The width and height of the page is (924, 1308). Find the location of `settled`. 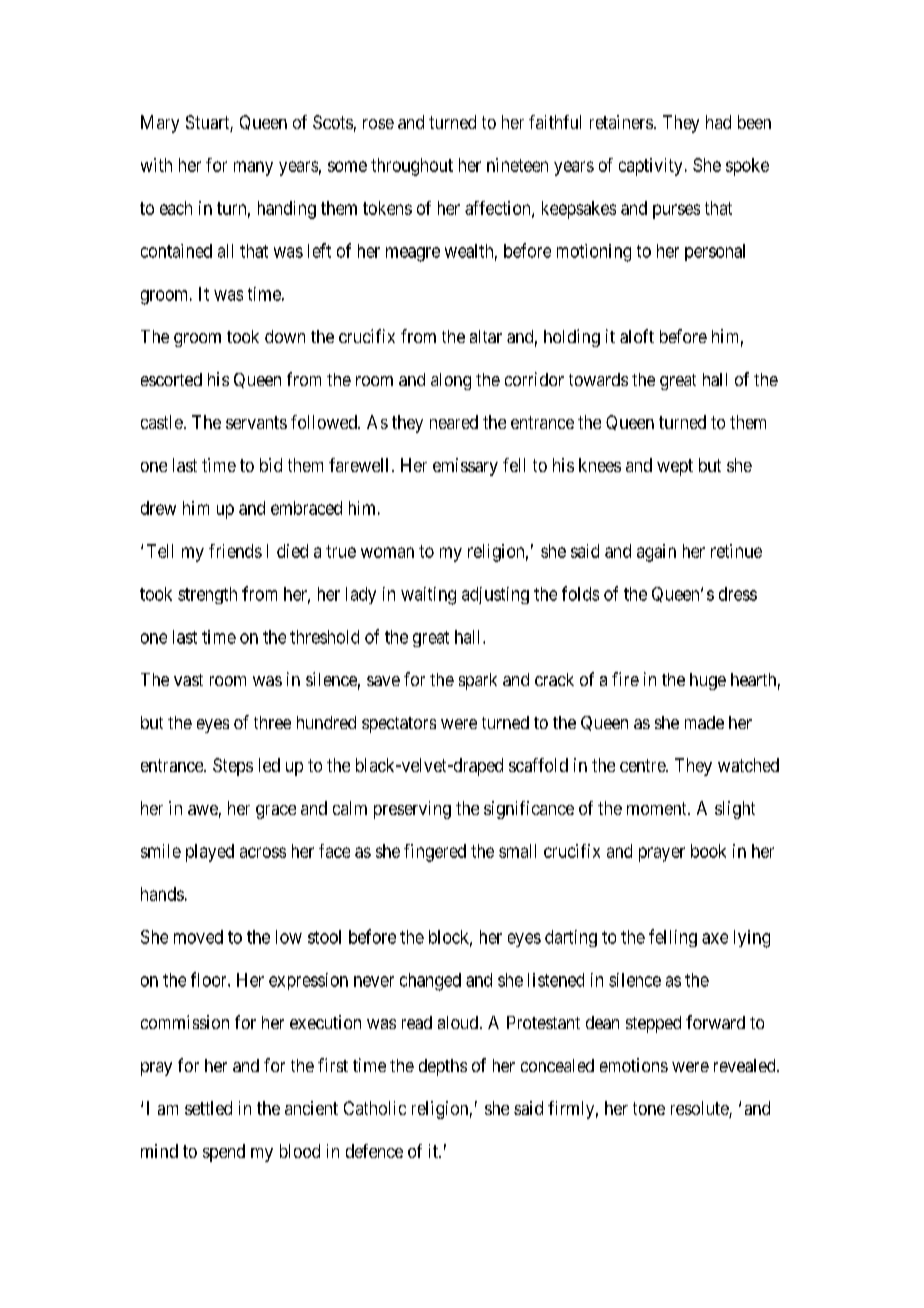

settled is located at coordinates (208, 1108).
